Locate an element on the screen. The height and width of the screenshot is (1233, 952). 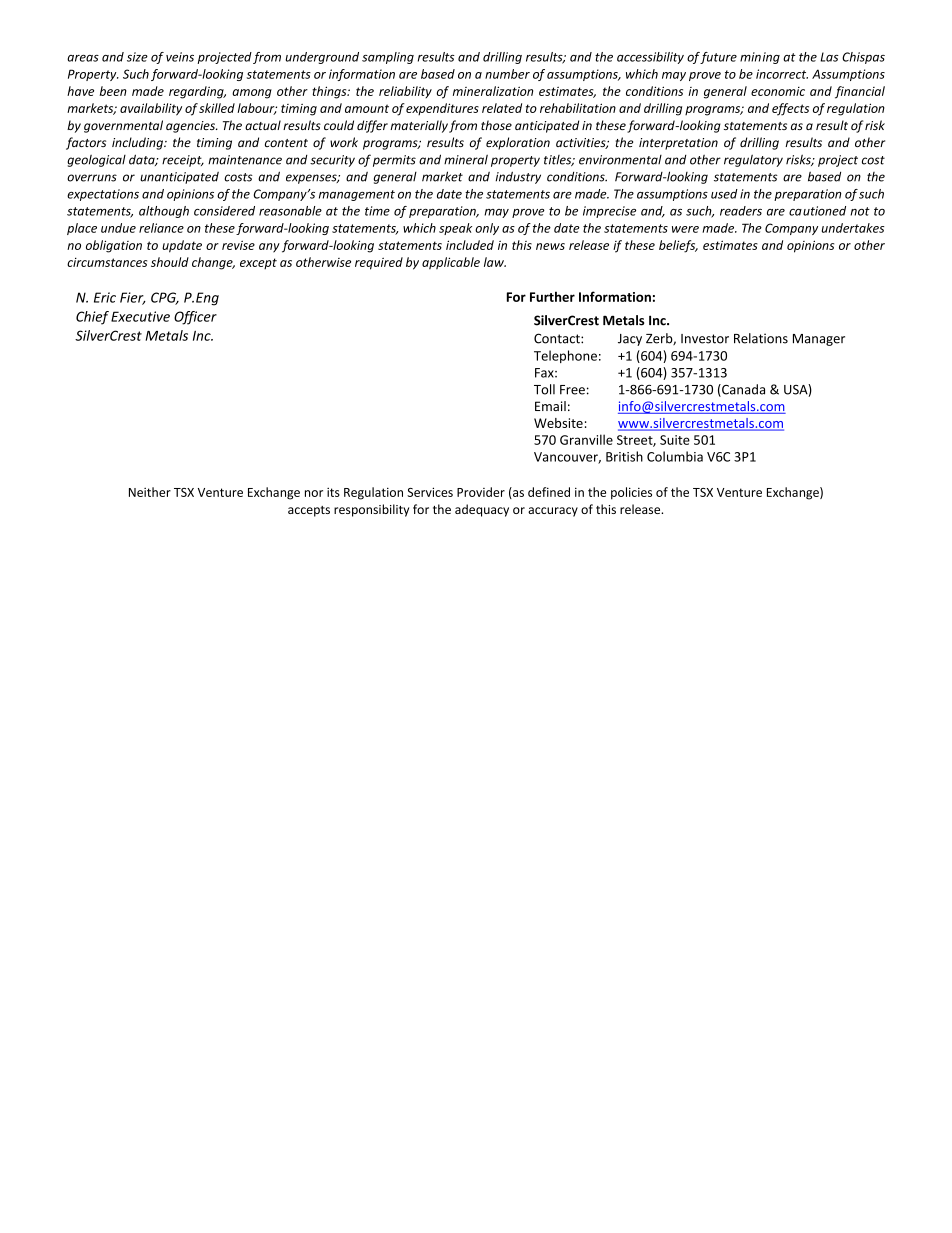
readers is located at coordinates (741, 211).
